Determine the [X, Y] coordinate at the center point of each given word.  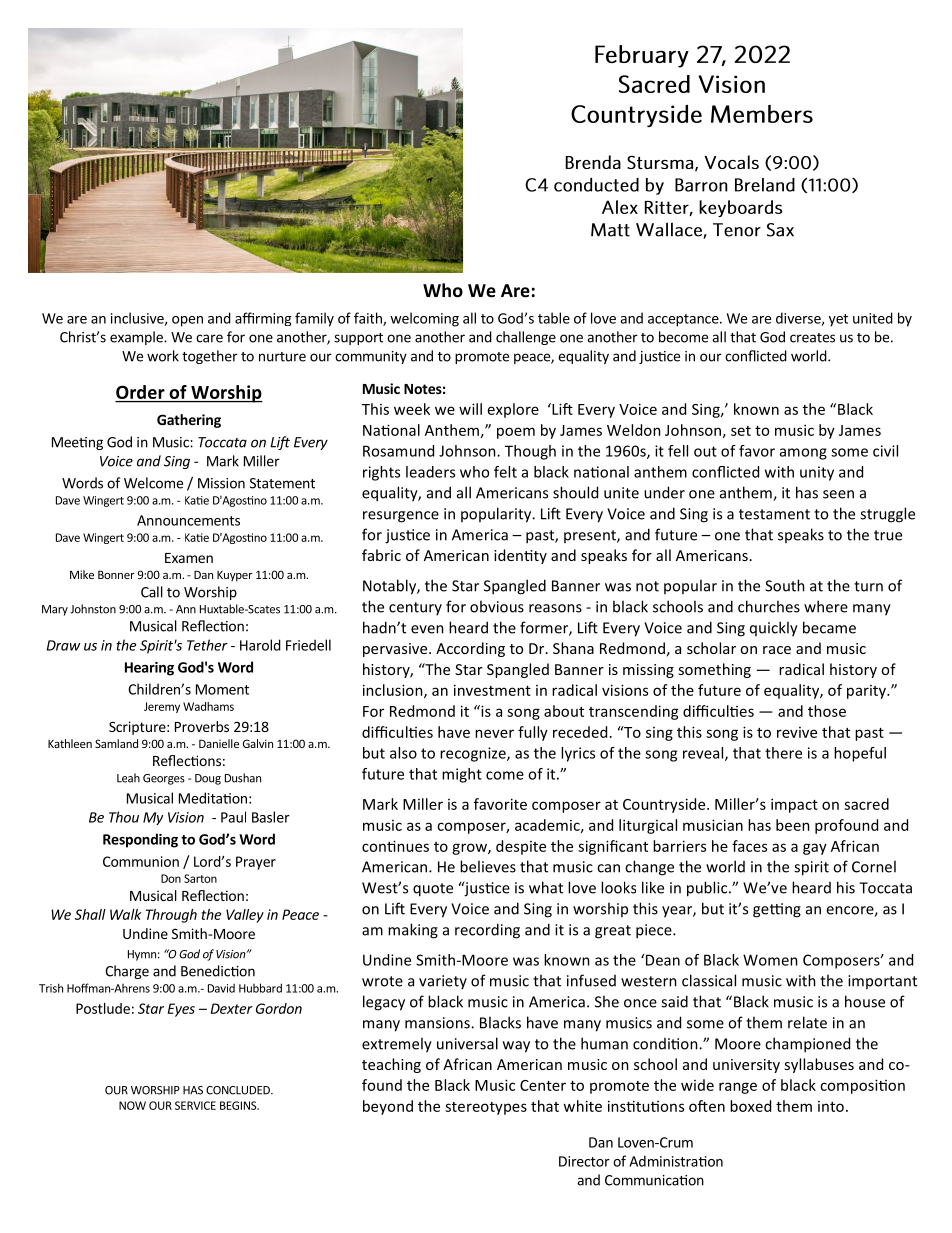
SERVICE [195, 1105]
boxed [750, 1106]
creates [812, 338]
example [137, 338]
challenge [526, 338]
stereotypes [486, 1108]
